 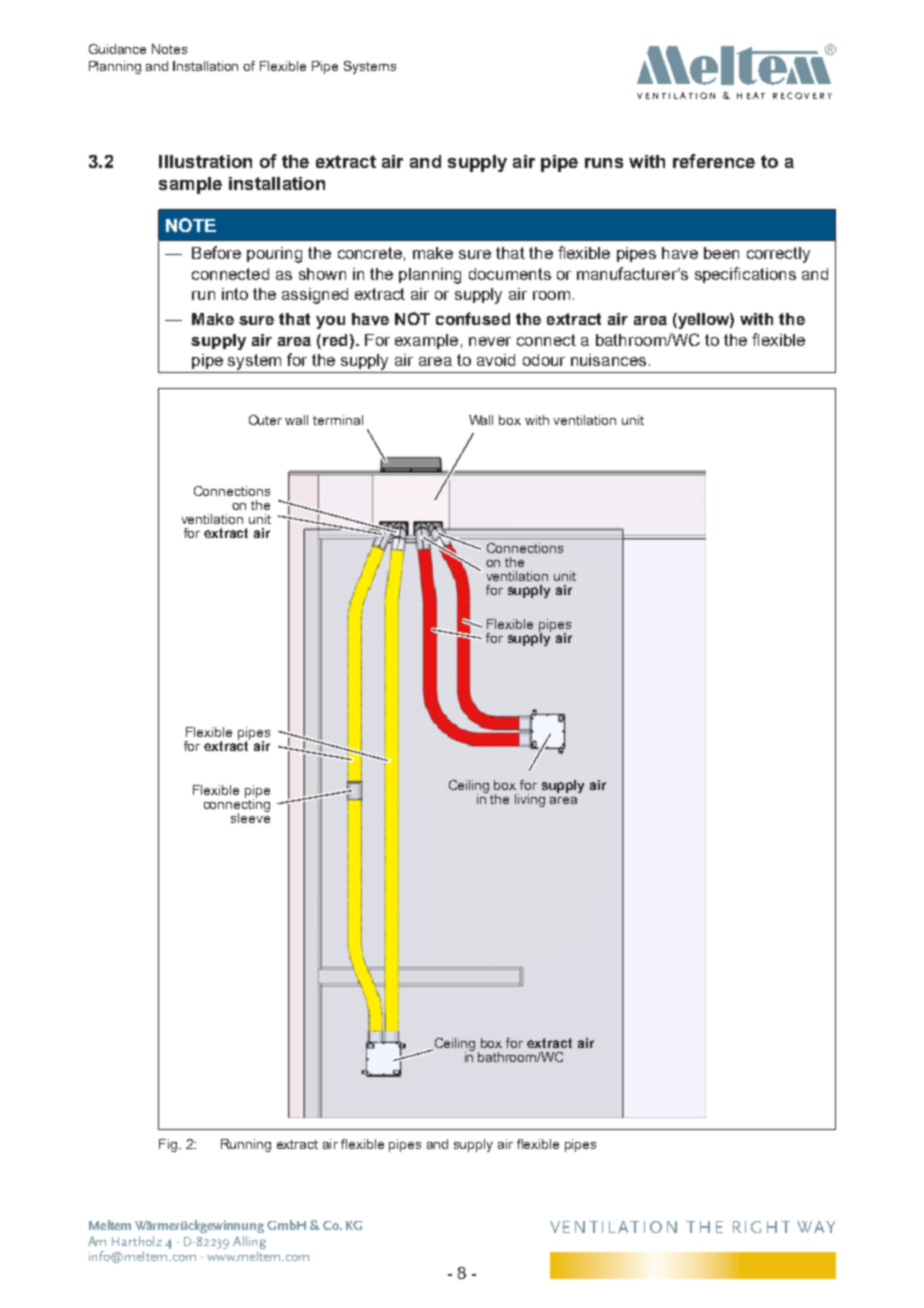 I want to click on specifications, so click(x=745, y=275).
